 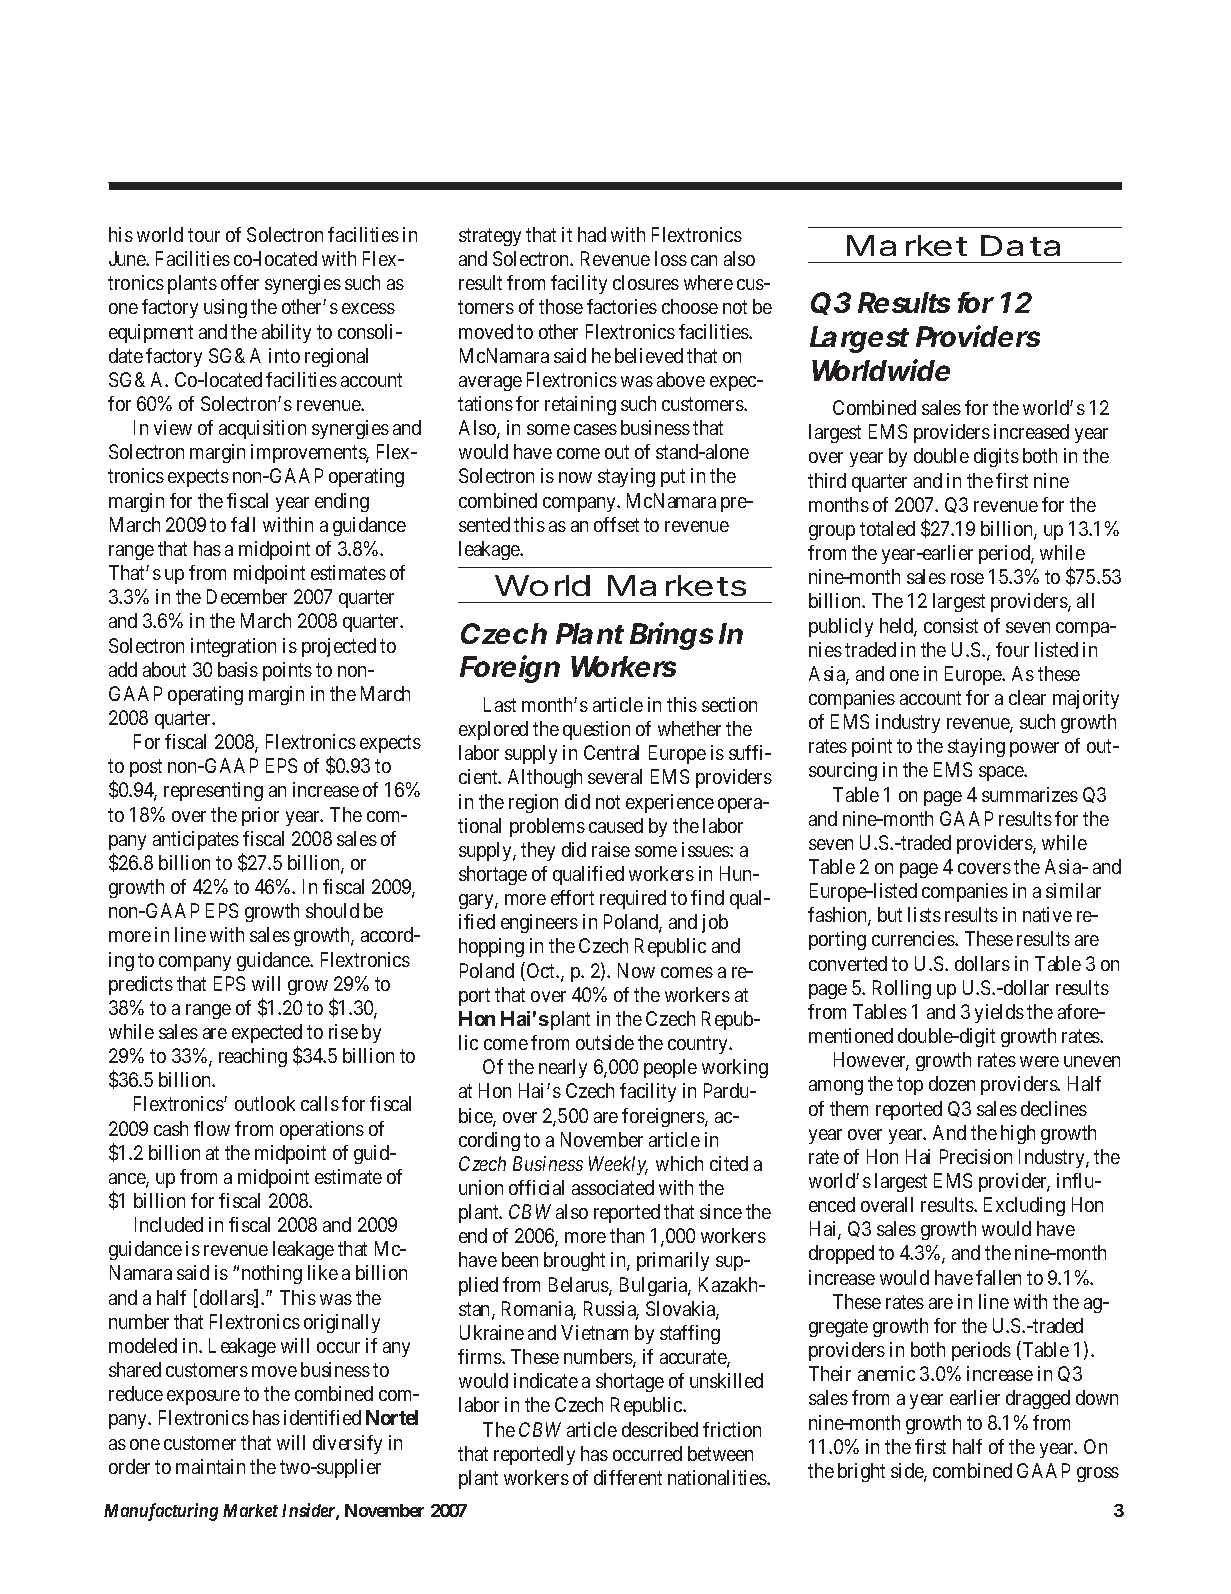 What do you see at coordinates (708, 282) in the image?
I see `where` at bounding box center [708, 282].
